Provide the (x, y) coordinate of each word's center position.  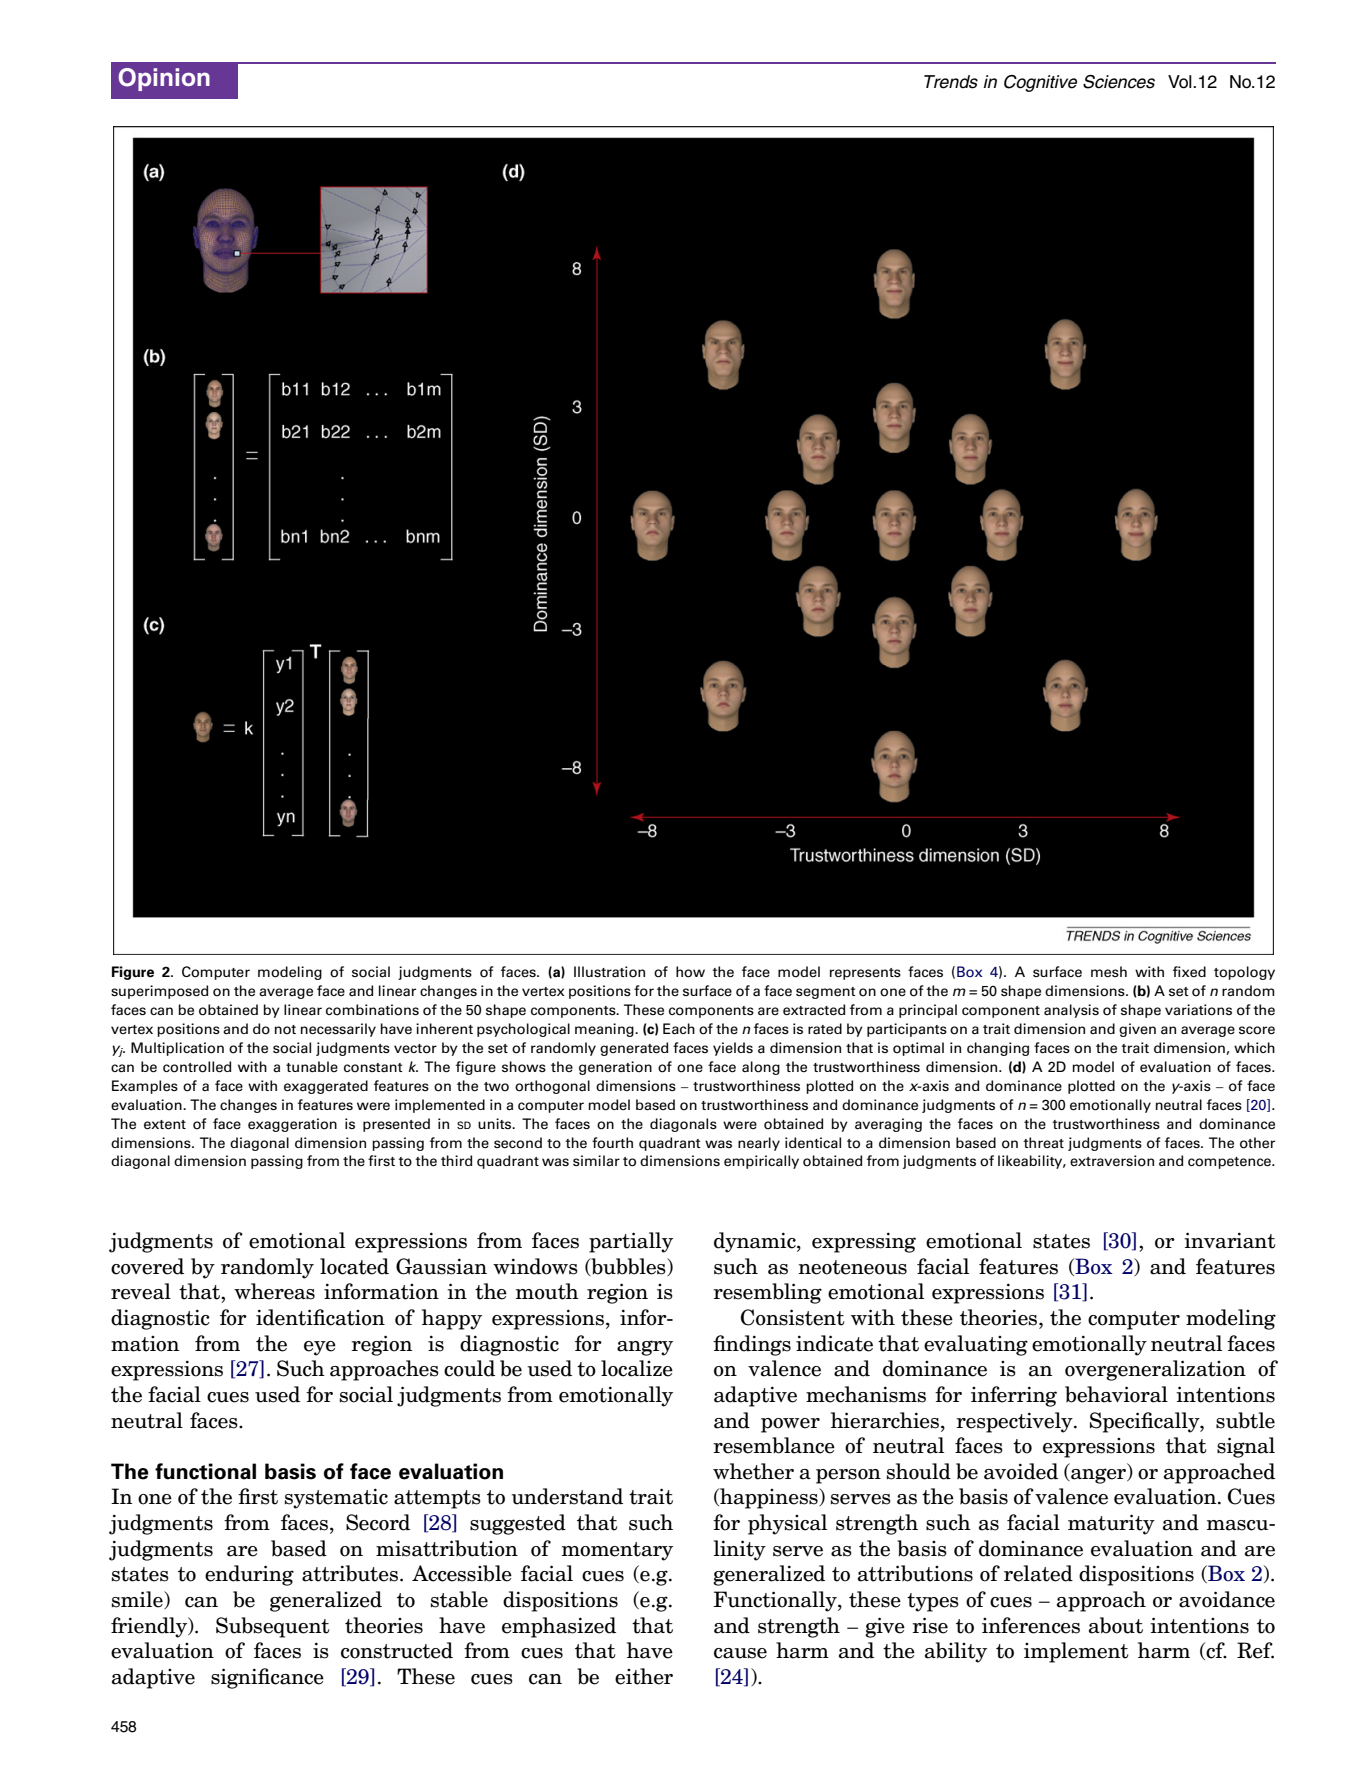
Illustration (609, 972)
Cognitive (1040, 83)
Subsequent (272, 1627)
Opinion (164, 79)
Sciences (1119, 82)
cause (740, 1653)
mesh (1109, 971)
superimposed (159, 992)
